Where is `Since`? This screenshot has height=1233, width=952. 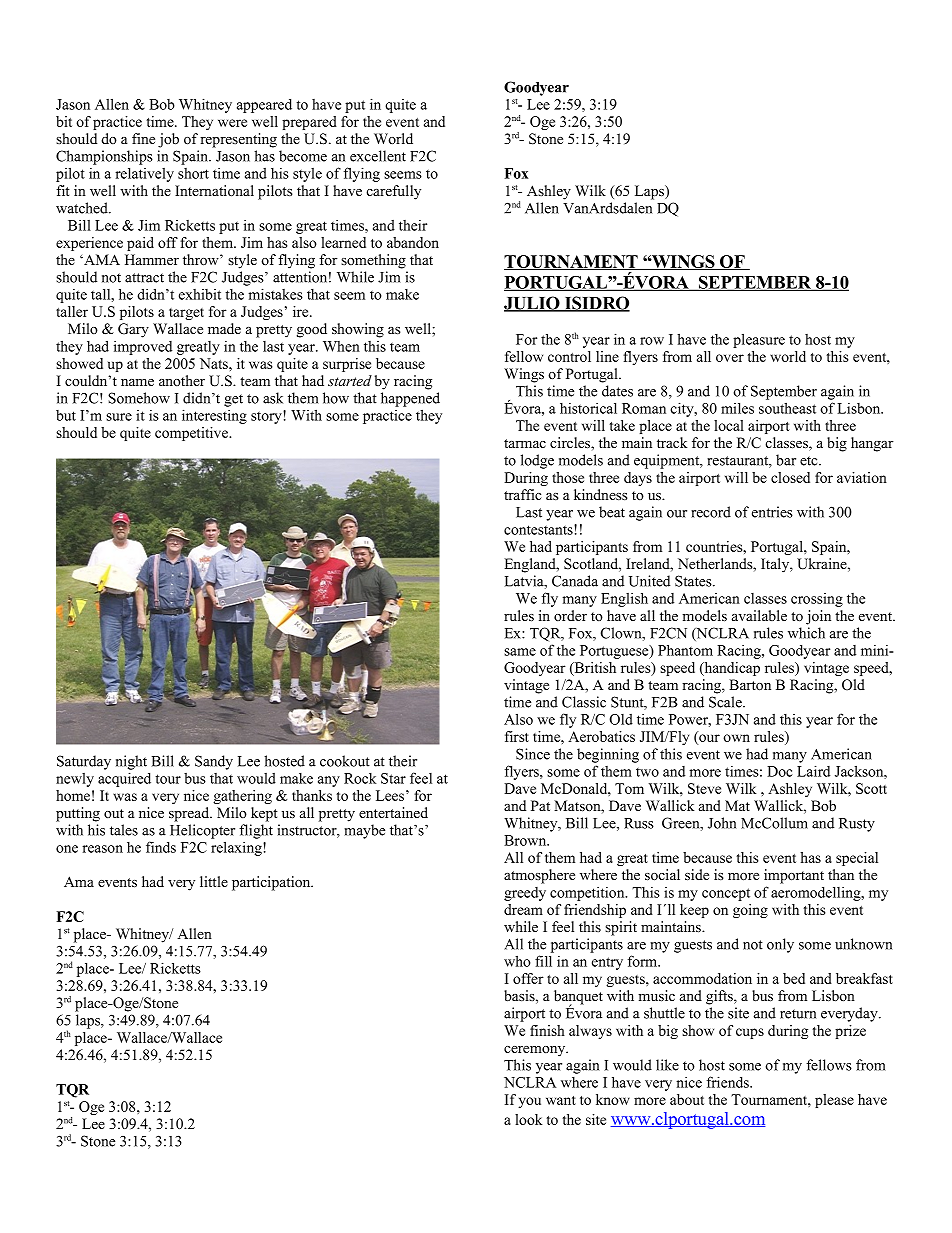
Since is located at coordinates (533, 754).
